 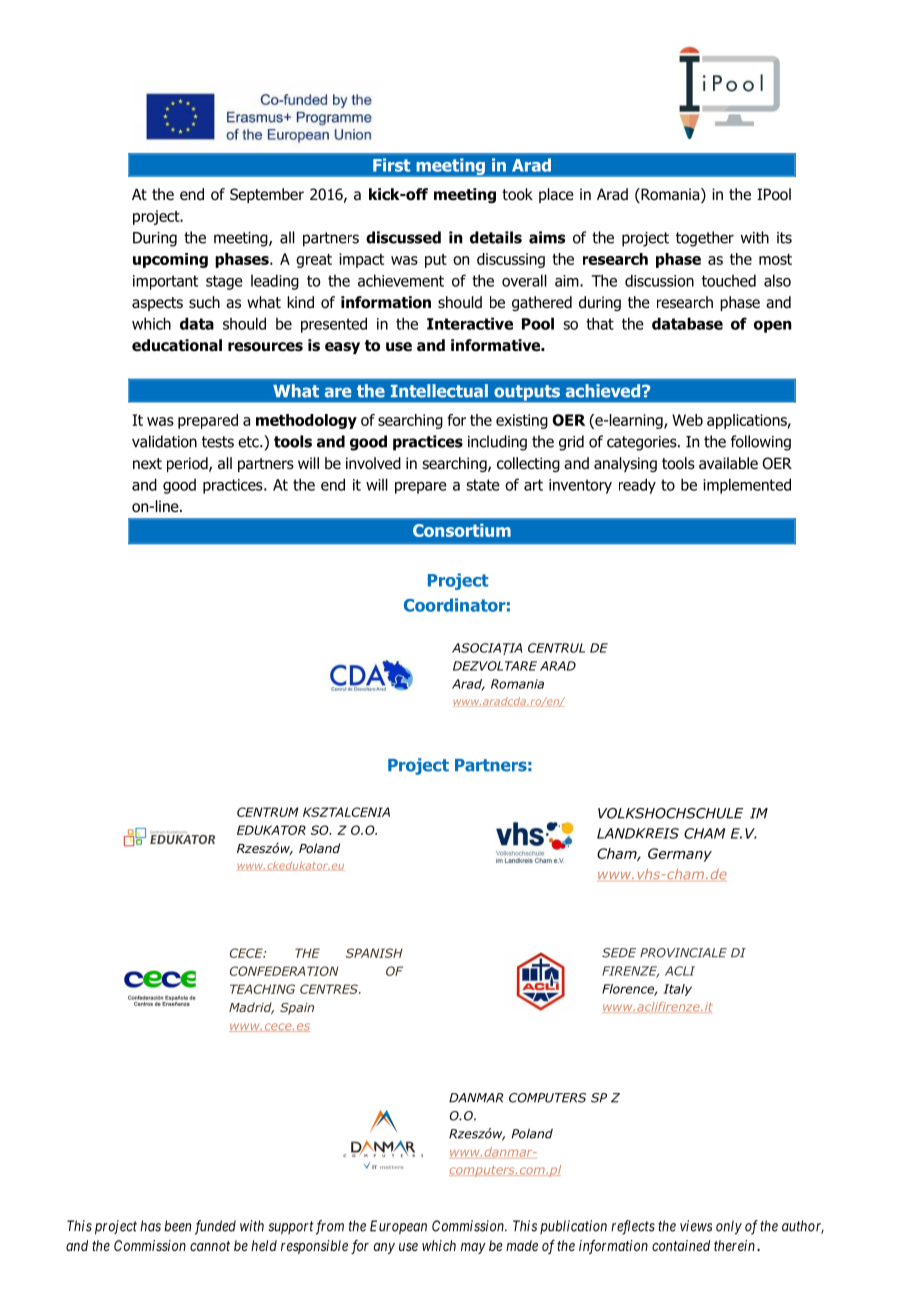 I want to click on period, so click(x=188, y=464).
